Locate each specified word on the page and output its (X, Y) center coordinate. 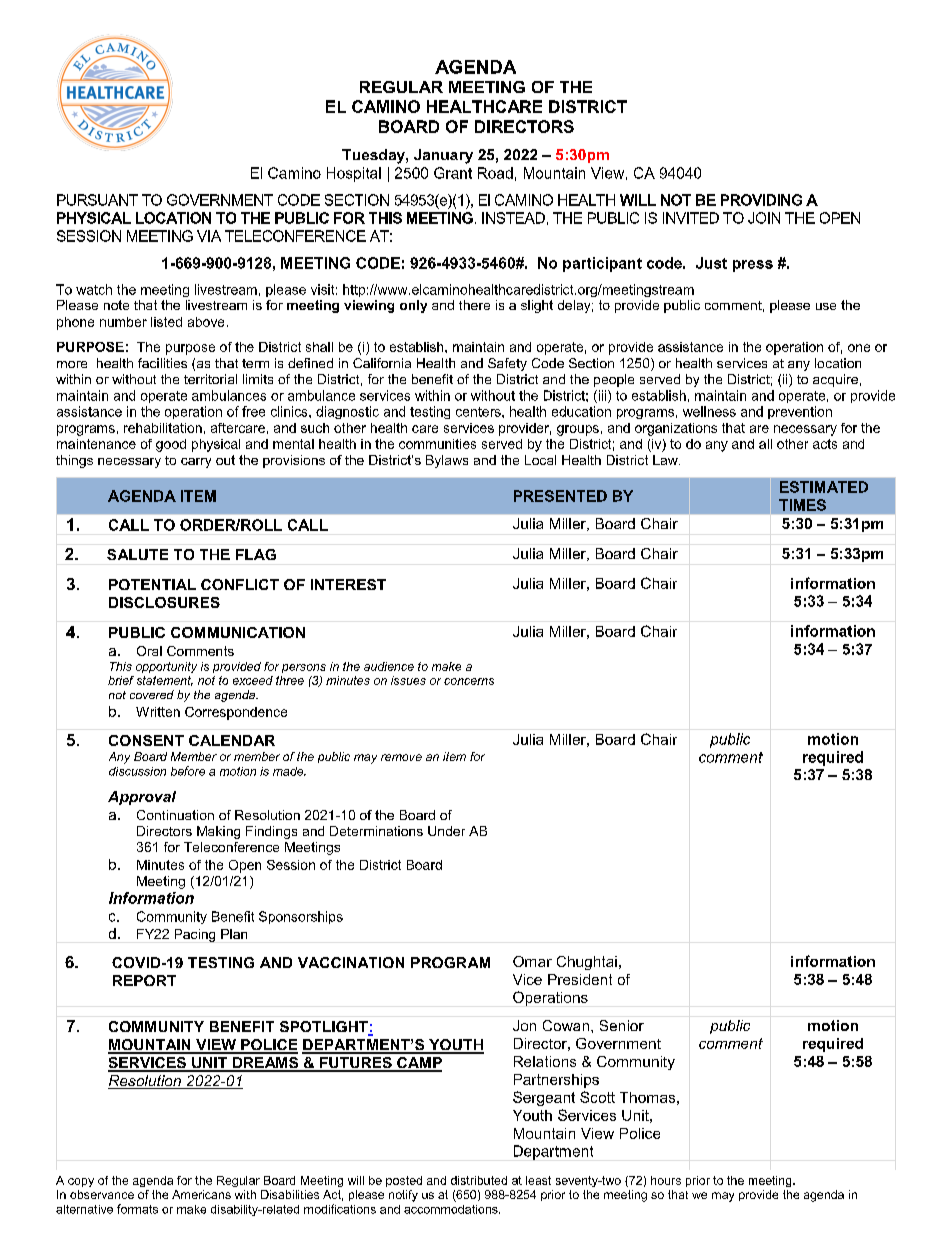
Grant (453, 173)
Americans (201, 1194)
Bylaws (447, 461)
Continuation (175, 815)
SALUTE (137, 554)
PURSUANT (97, 200)
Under (446, 831)
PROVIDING (761, 200)
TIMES (802, 505)
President (580, 979)
